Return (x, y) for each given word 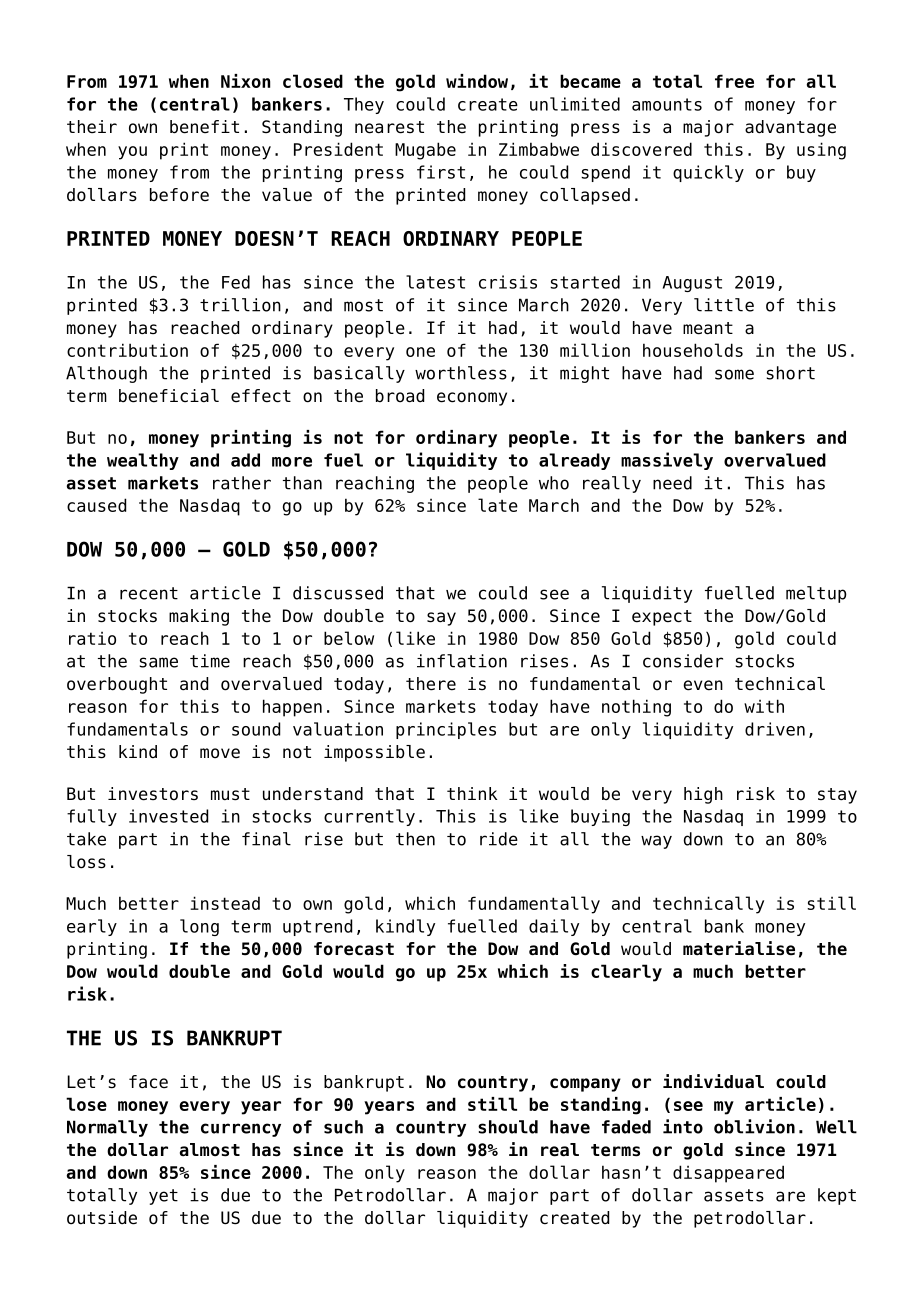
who (554, 483)
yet (163, 1197)
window (477, 81)
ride (499, 839)
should (508, 1127)
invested (168, 816)
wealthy (143, 461)
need (672, 483)
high (703, 795)
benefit (204, 127)
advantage (790, 128)
